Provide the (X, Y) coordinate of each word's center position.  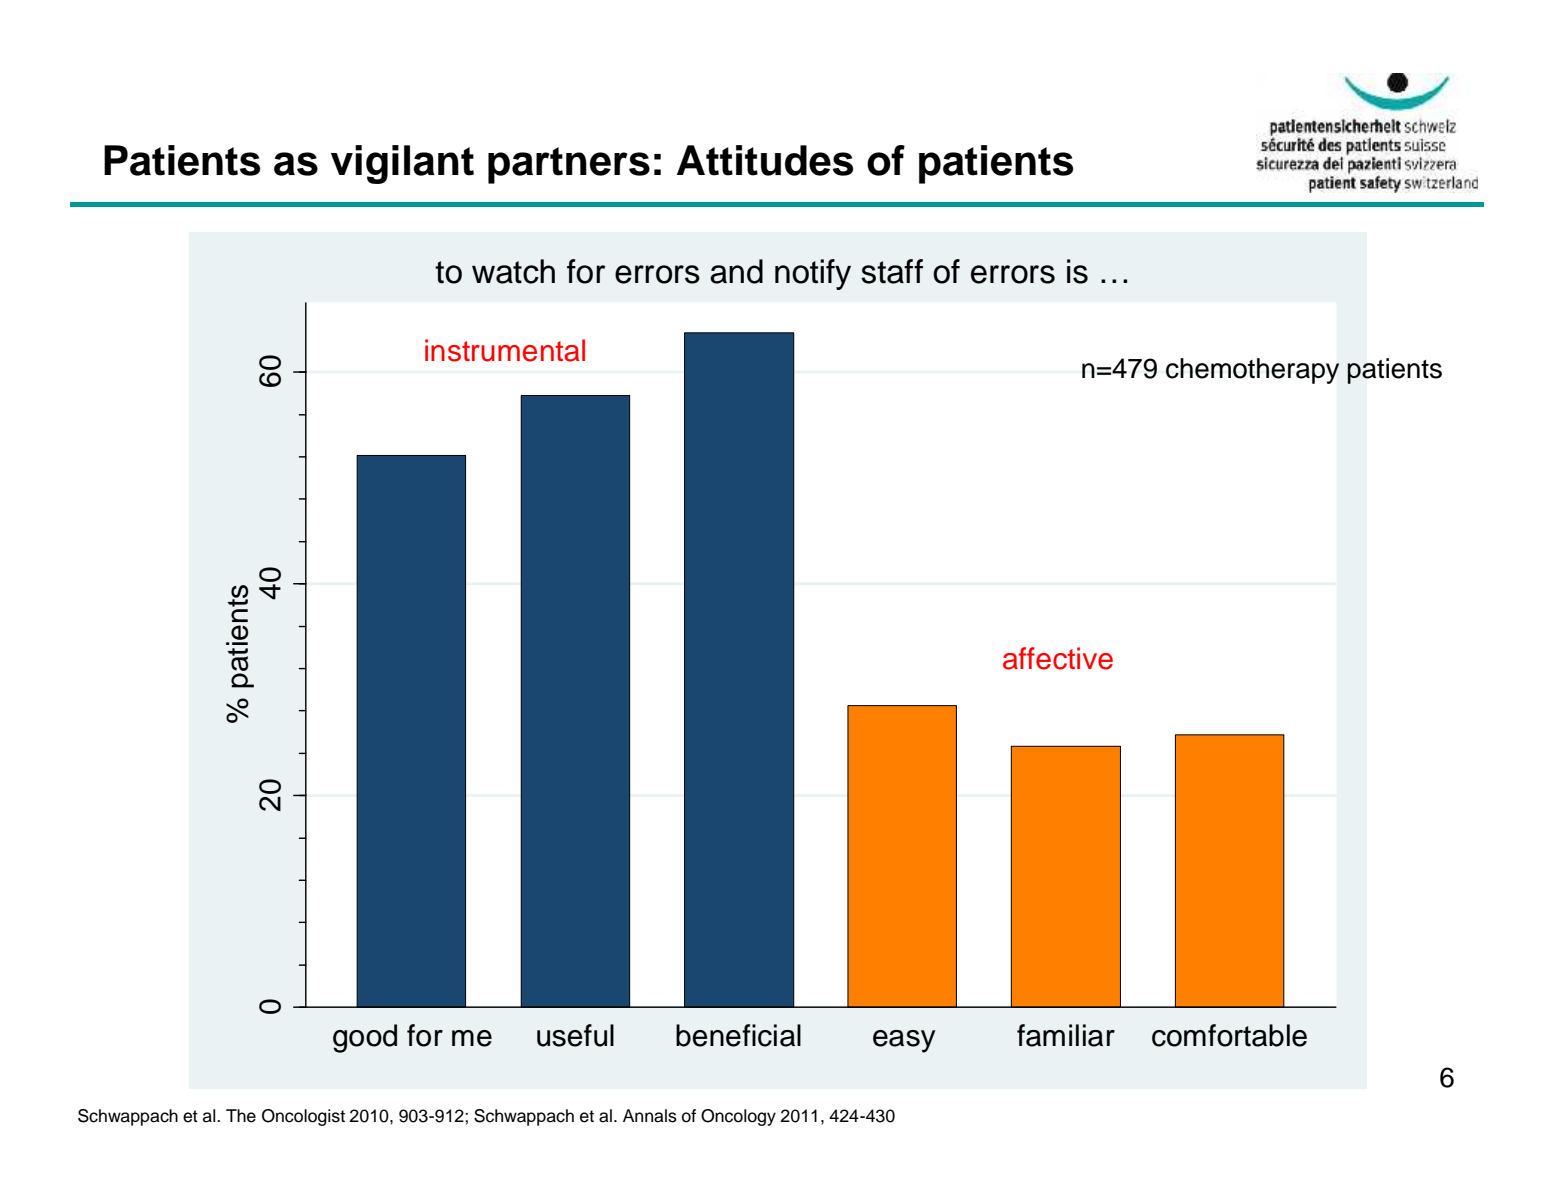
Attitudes (765, 160)
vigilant (402, 164)
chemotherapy (1252, 371)
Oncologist (303, 1117)
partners (569, 165)
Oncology (738, 1117)
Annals (650, 1116)
